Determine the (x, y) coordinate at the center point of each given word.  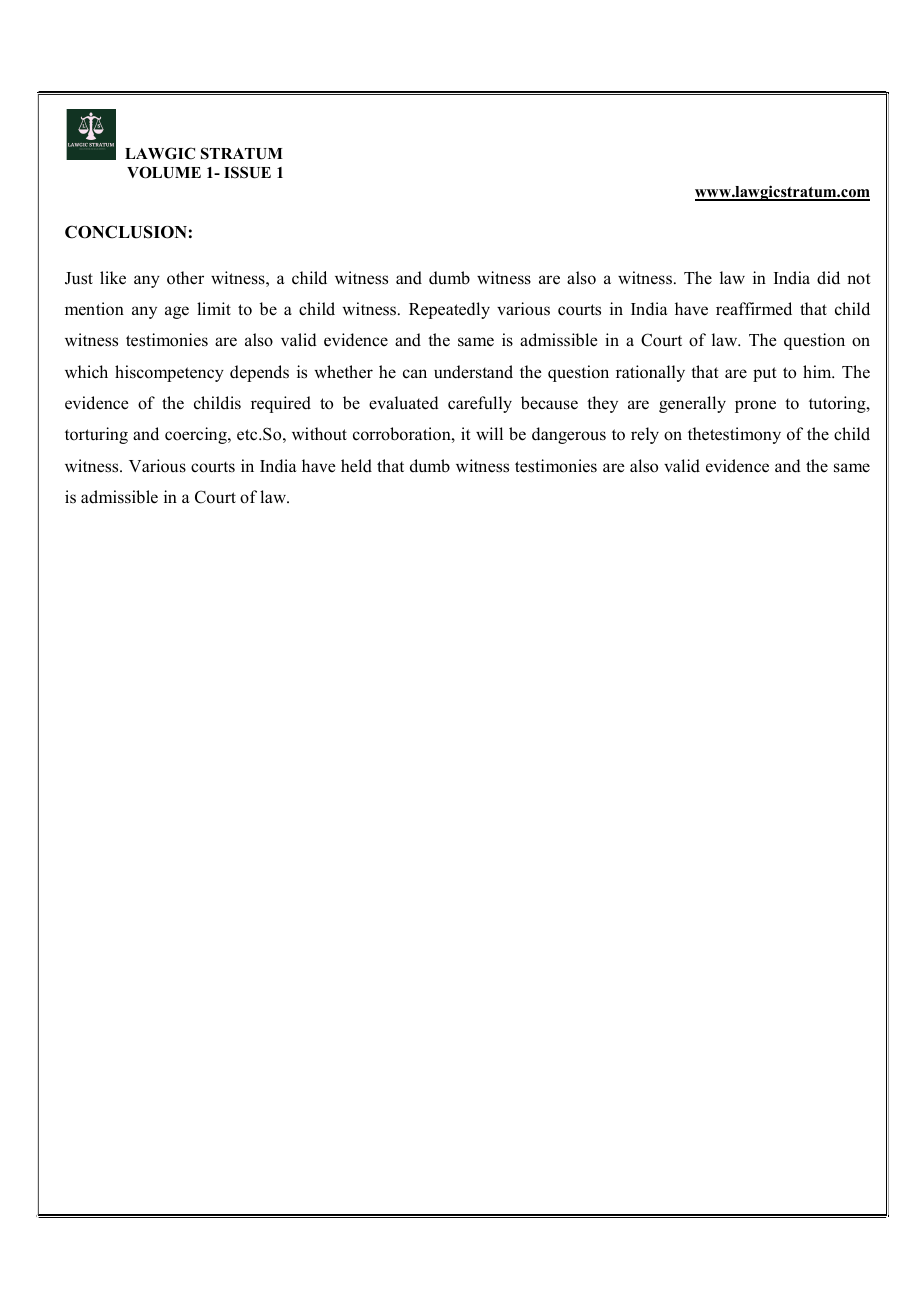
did (828, 278)
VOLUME (164, 173)
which (86, 372)
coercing (197, 435)
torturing (96, 435)
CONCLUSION (126, 232)
